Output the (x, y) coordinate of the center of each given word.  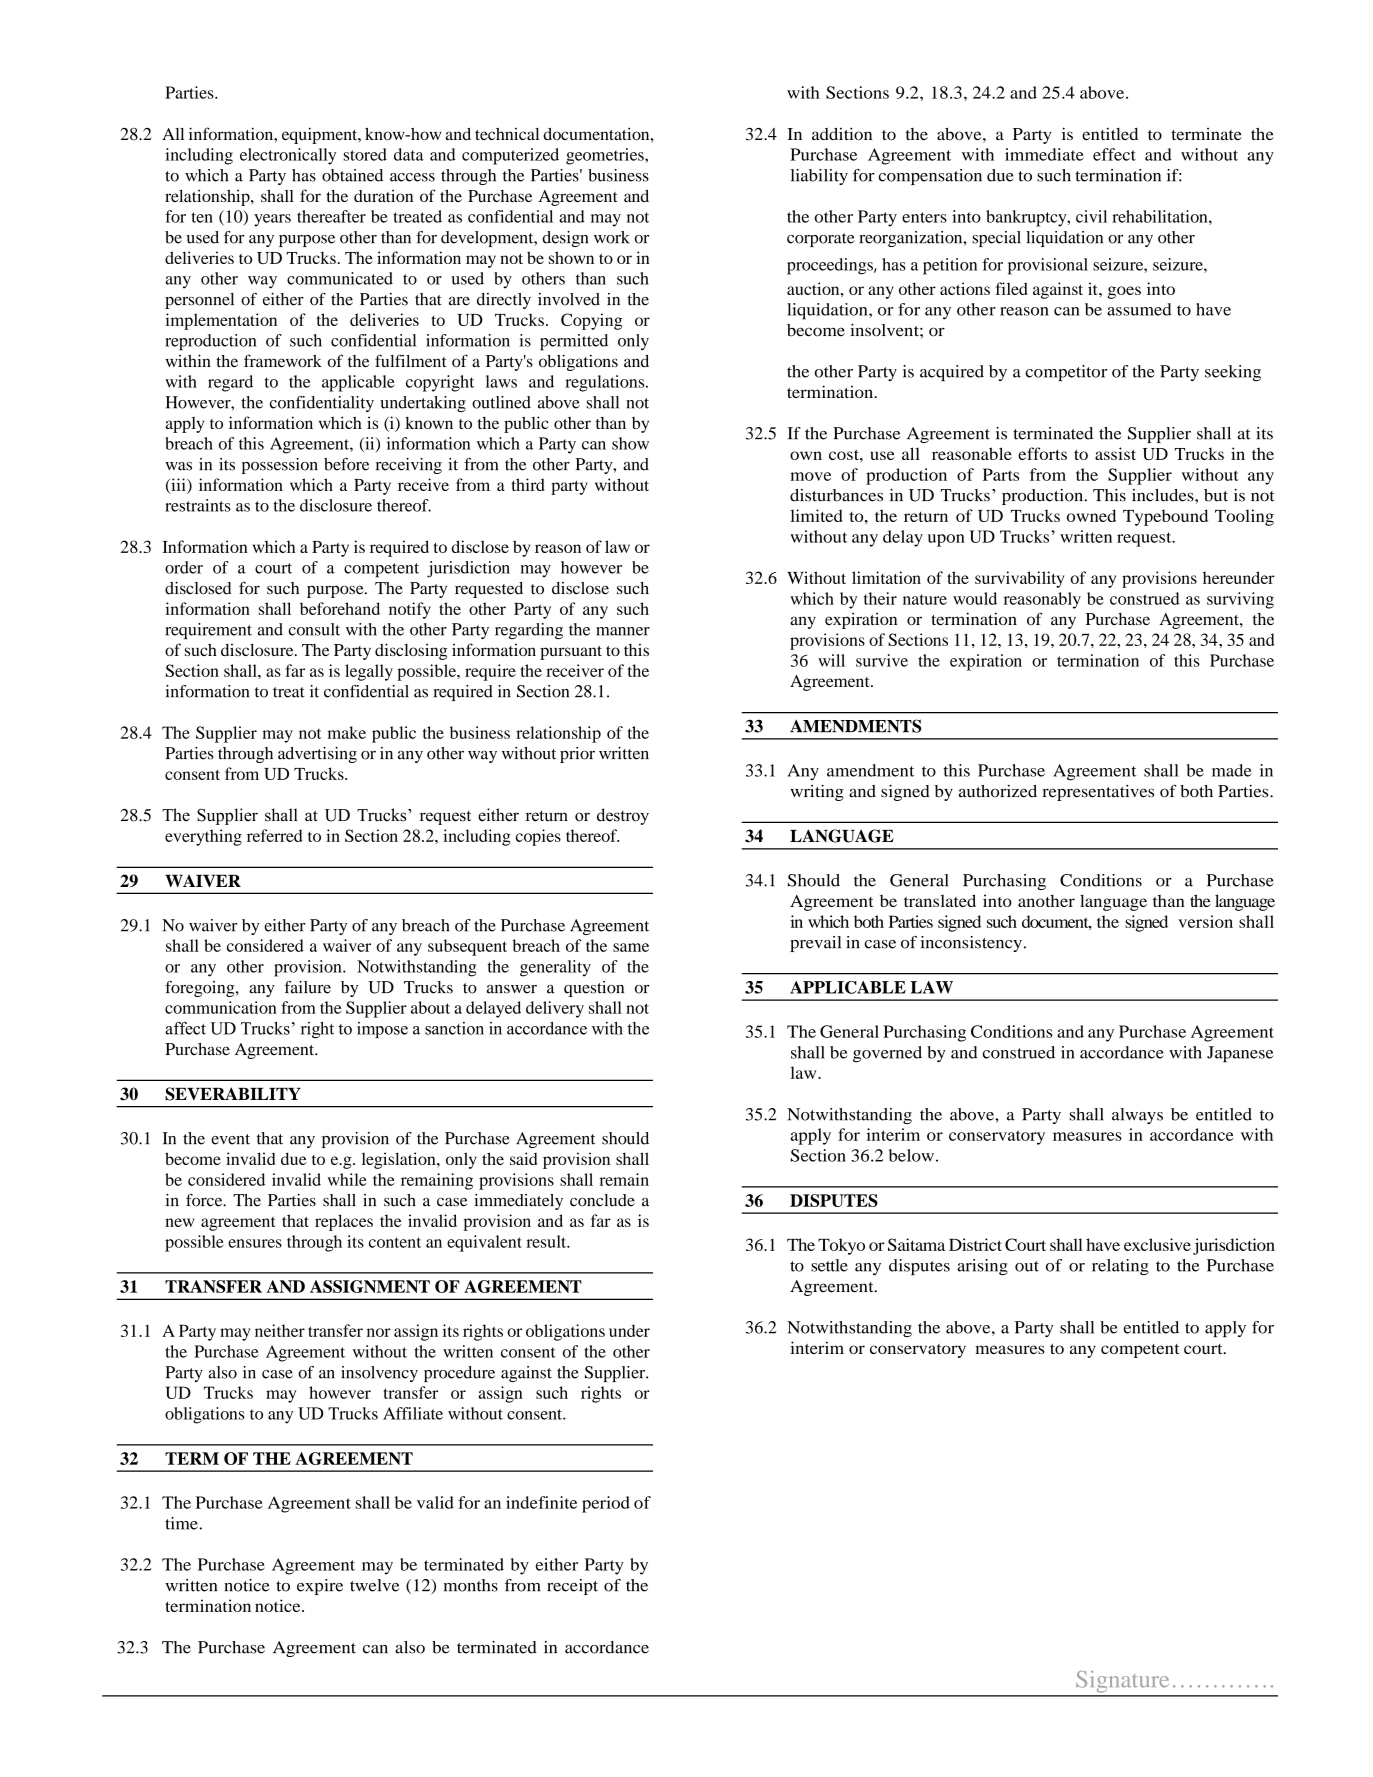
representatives (1098, 793)
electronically (288, 156)
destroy (623, 816)
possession (280, 466)
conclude (602, 1200)
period (606, 1504)
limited (816, 515)
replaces (344, 1222)
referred (274, 835)
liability (819, 177)
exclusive (1157, 1244)
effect (1114, 154)
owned (1091, 515)
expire (320, 1587)
